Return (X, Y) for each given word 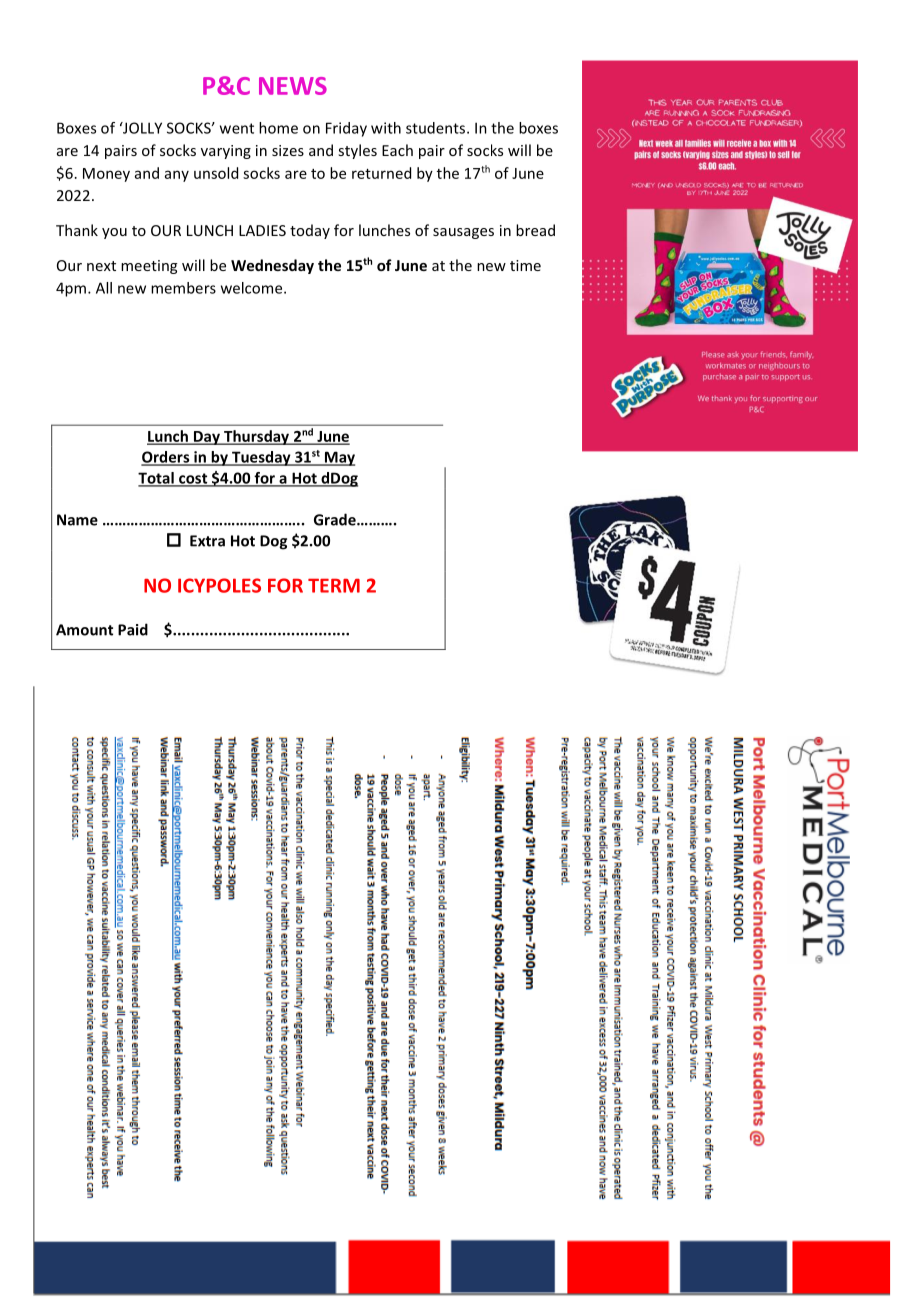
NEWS (293, 86)
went (237, 128)
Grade (336, 519)
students (435, 128)
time (525, 265)
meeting (149, 267)
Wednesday (272, 266)
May (338, 458)
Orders (166, 458)
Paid (133, 629)
